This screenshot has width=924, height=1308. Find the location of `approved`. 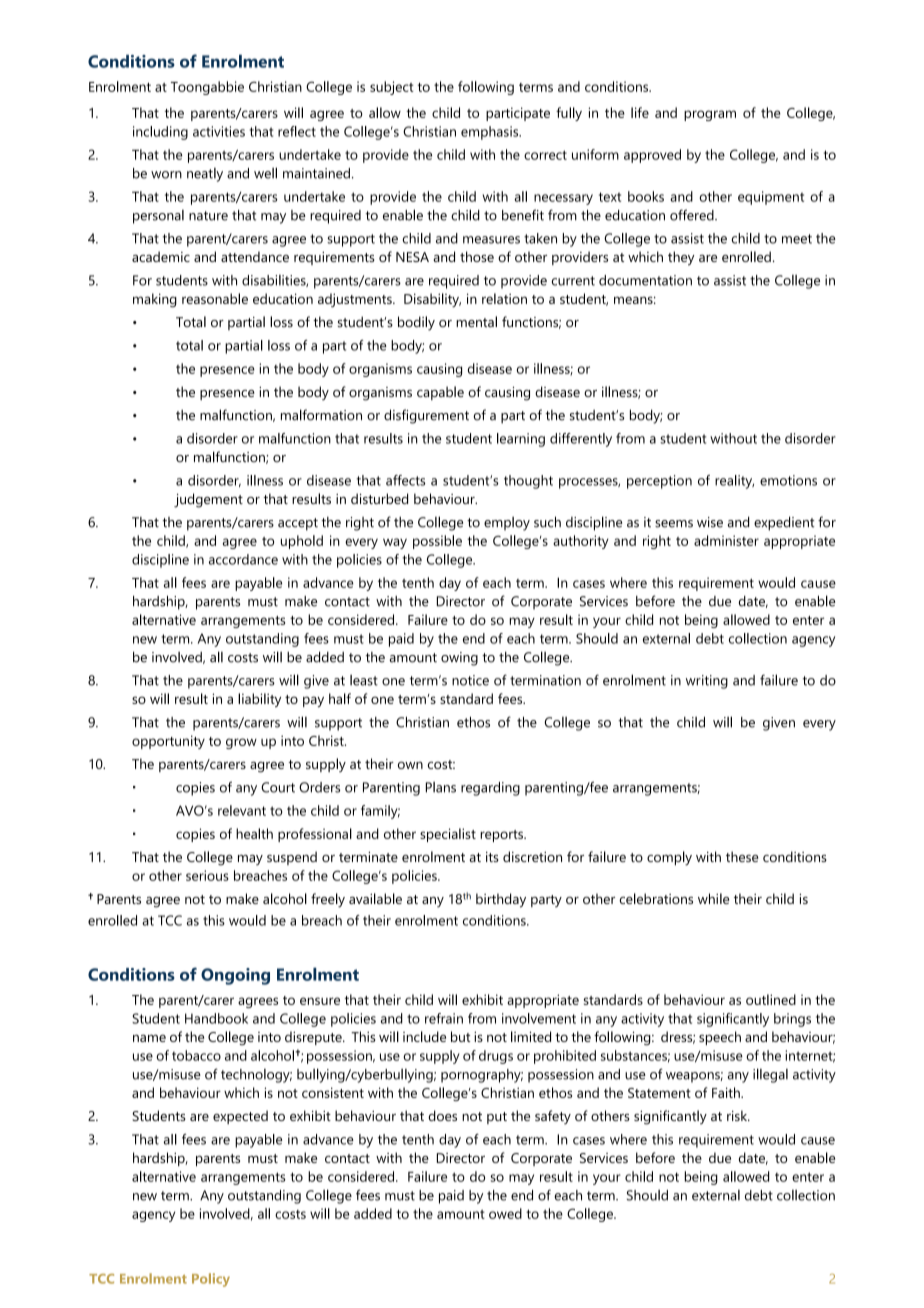

approved is located at coordinates (652, 156).
